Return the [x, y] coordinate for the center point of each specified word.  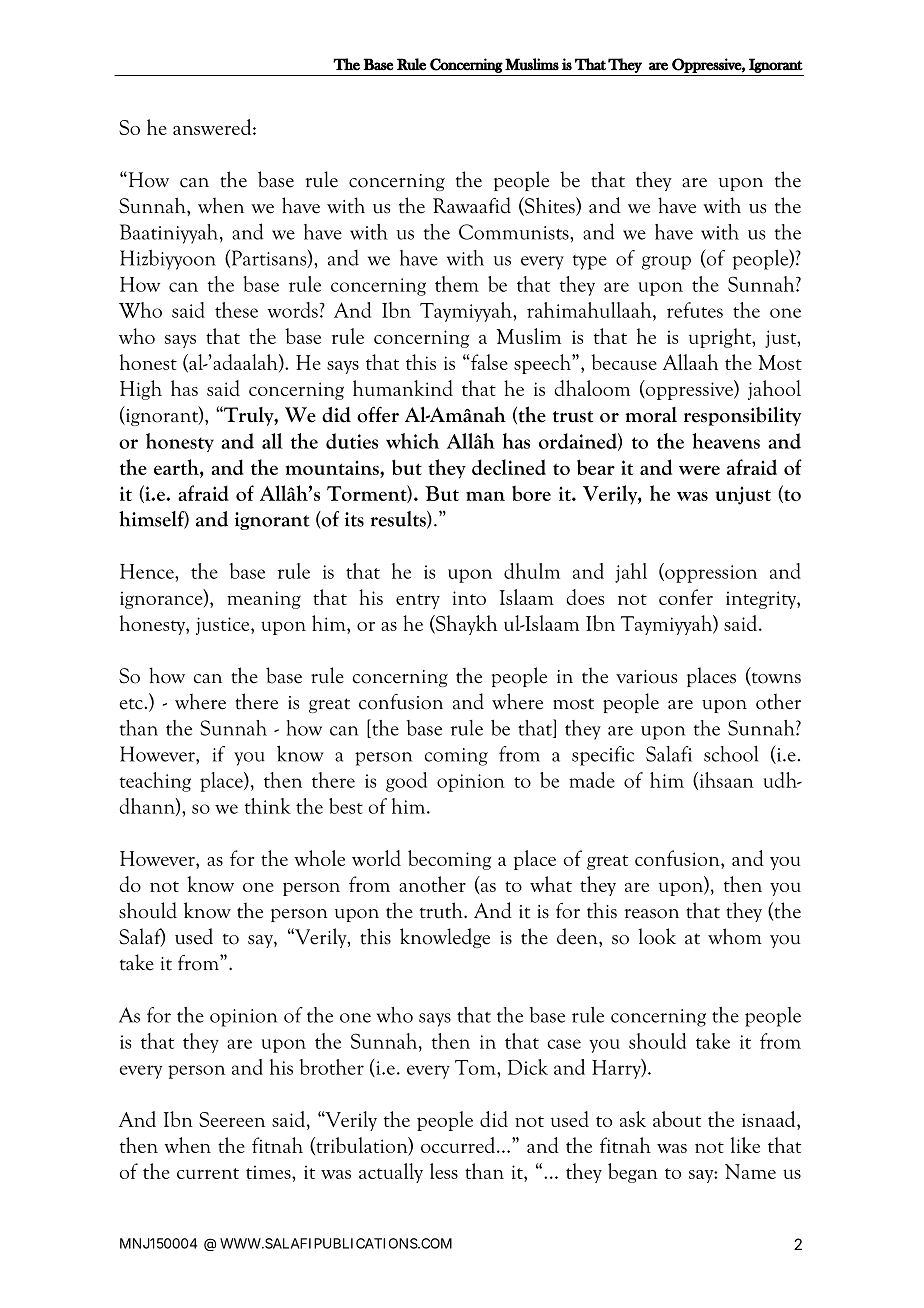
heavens [726, 441]
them [457, 284]
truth [442, 910]
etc [131, 704]
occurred [458, 1145]
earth [177, 467]
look [657, 936]
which [412, 441]
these [236, 310]
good [406, 782]
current [208, 1173]
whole [319, 858]
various [646, 677]
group [666, 263]
